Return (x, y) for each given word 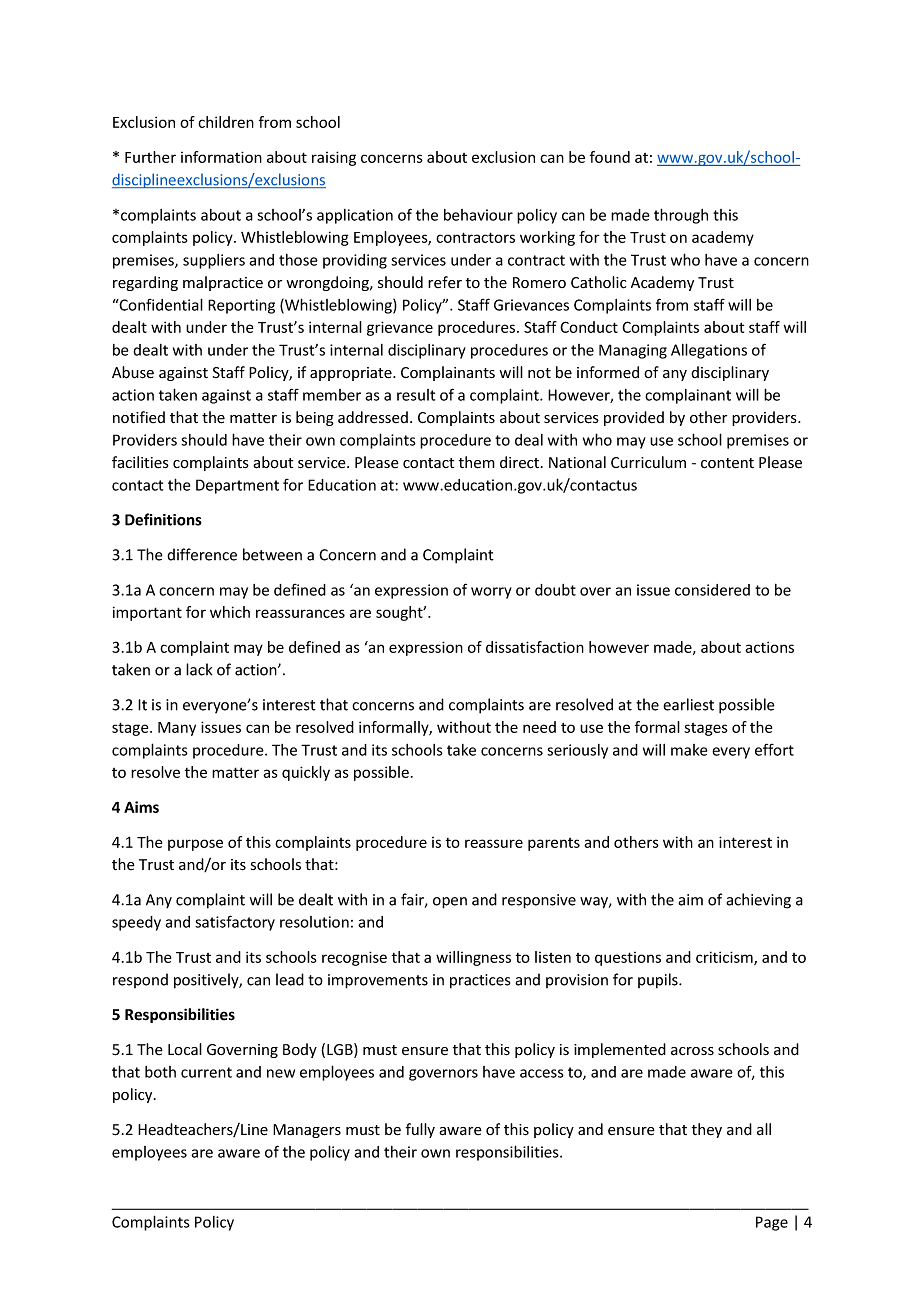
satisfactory (235, 923)
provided (634, 418)
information (221, 157)
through (681, 216)
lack (199, 669)
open (450, 903)
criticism (725, 958)
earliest (688, 704)
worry (491, 593)
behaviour (478, 215)
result (416, 395)
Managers (307, 1131)
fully (420, 1130)
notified (139, 417)
